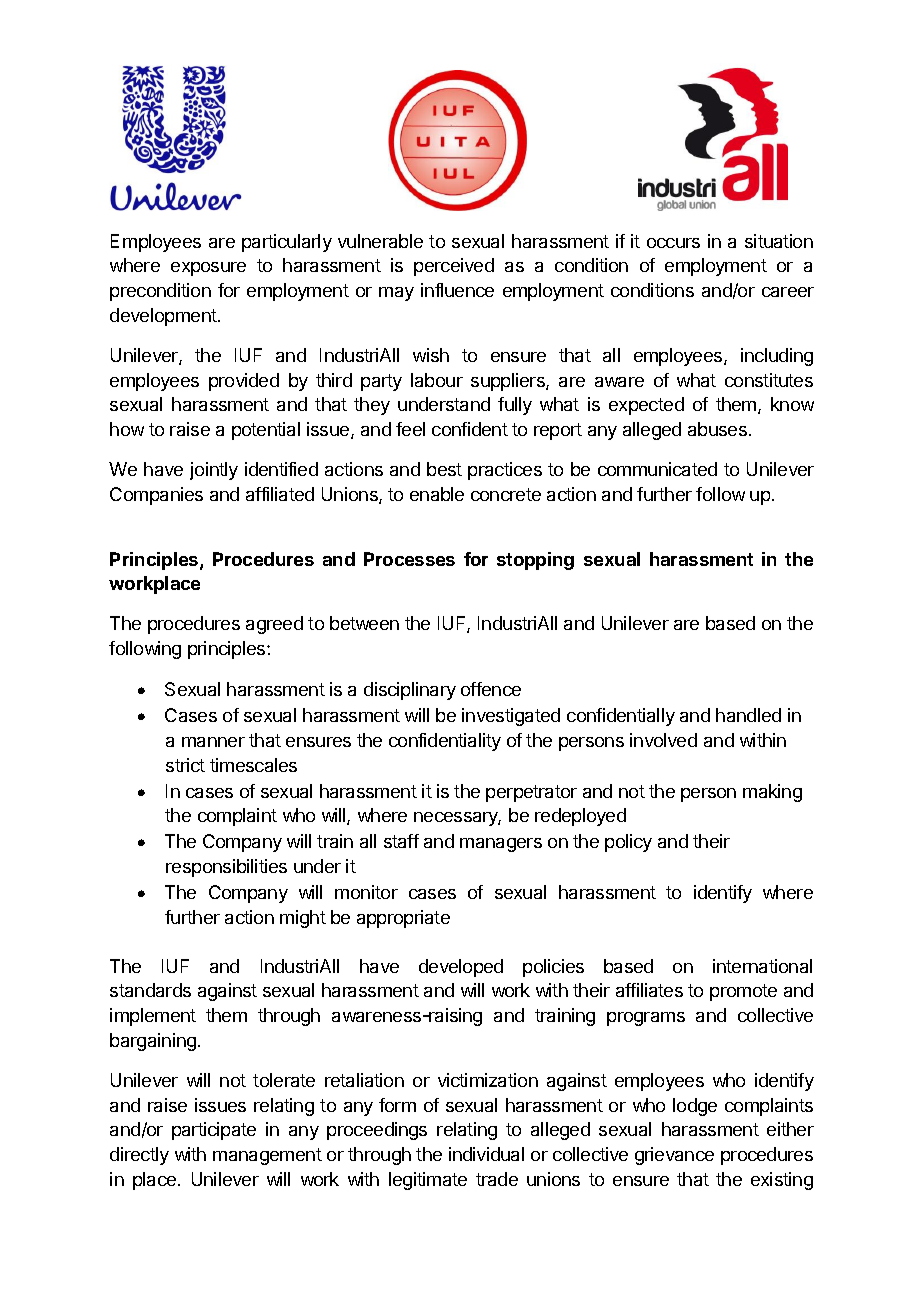 This document has height=1308, width=924. What do you see at coordinates (673, 243) in the document?
I see `occurs` at bounding box center [673, 243].
